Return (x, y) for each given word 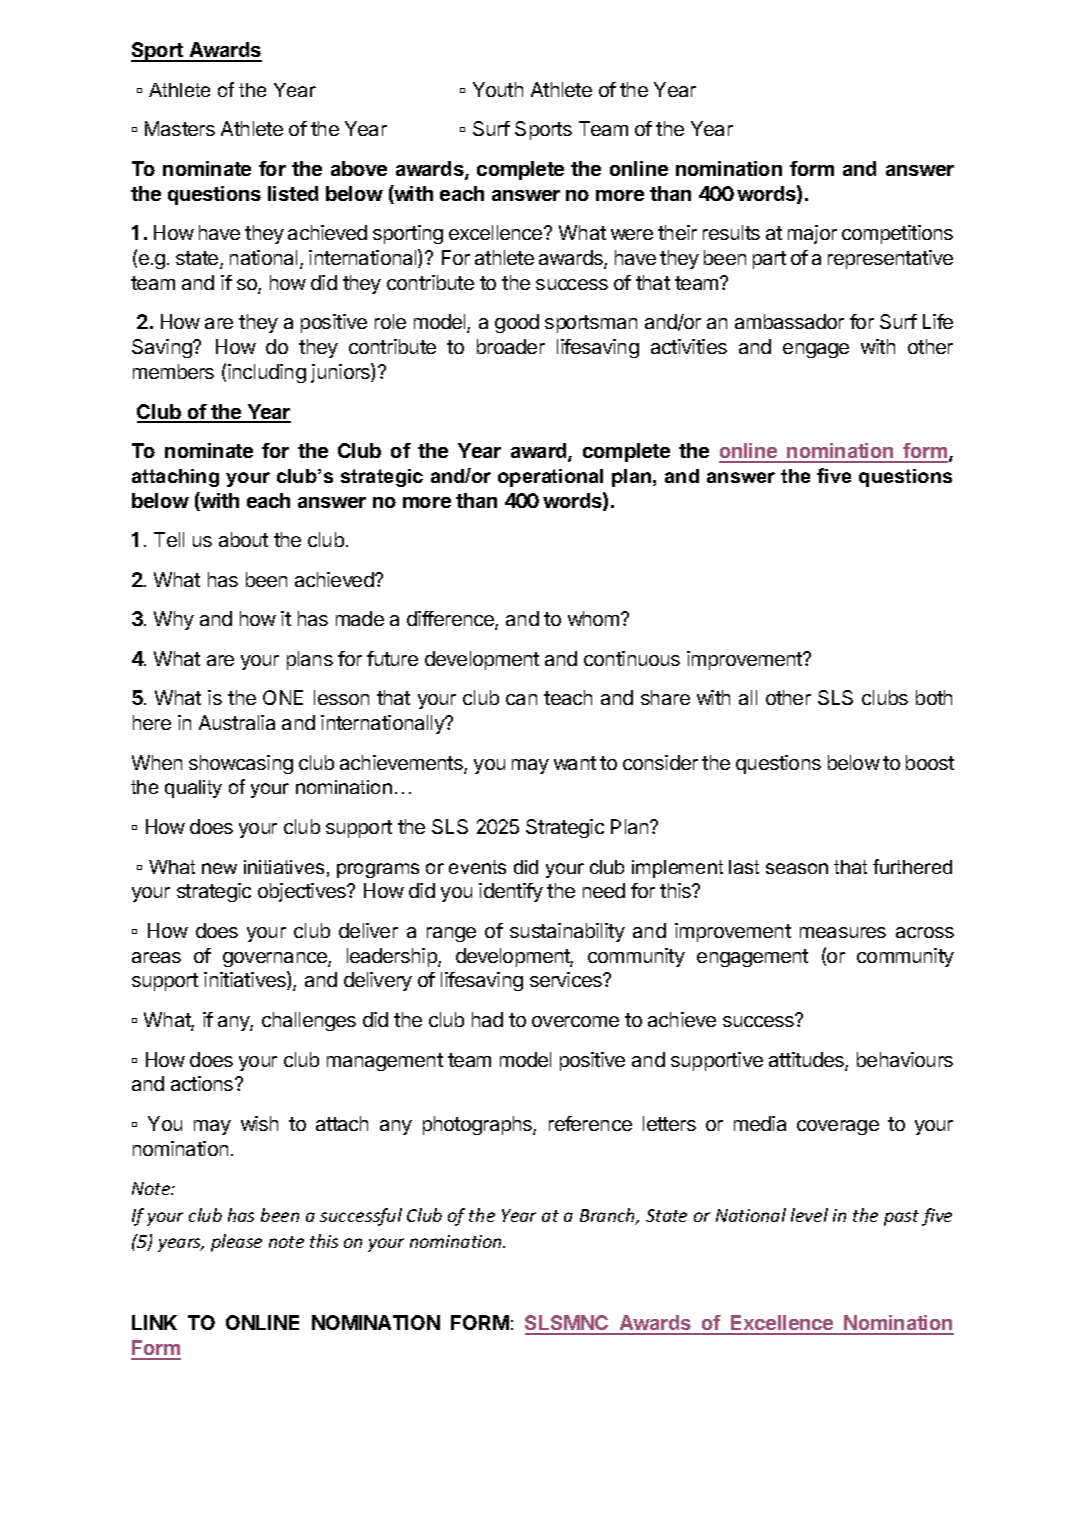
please (236, 1243)
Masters (180, 128)
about (243, 539)
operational (550, 478)
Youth (498, 89)
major (812, 234)
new (219, 868)
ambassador (789, 321)
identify (511, 892)
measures (843, 932)
